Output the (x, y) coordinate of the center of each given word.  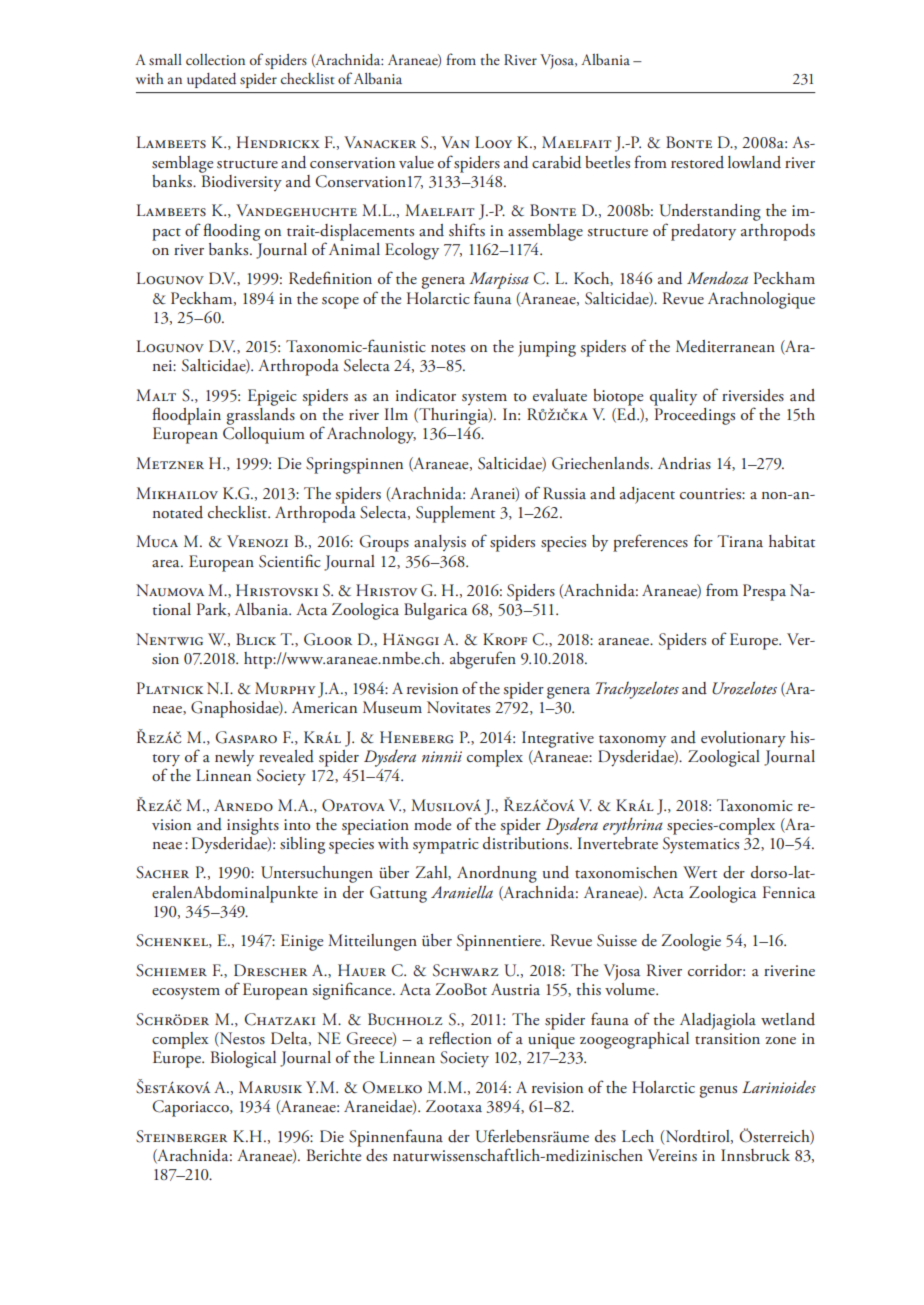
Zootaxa (454, 1106)
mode (432, 824)
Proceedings (694, 415)
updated (211, 80)
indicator (426, 395)
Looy (493, 142)
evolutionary (743, 739)
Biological (243, 1059)
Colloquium (264, 435)
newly (234, 758)
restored (697, 162)
